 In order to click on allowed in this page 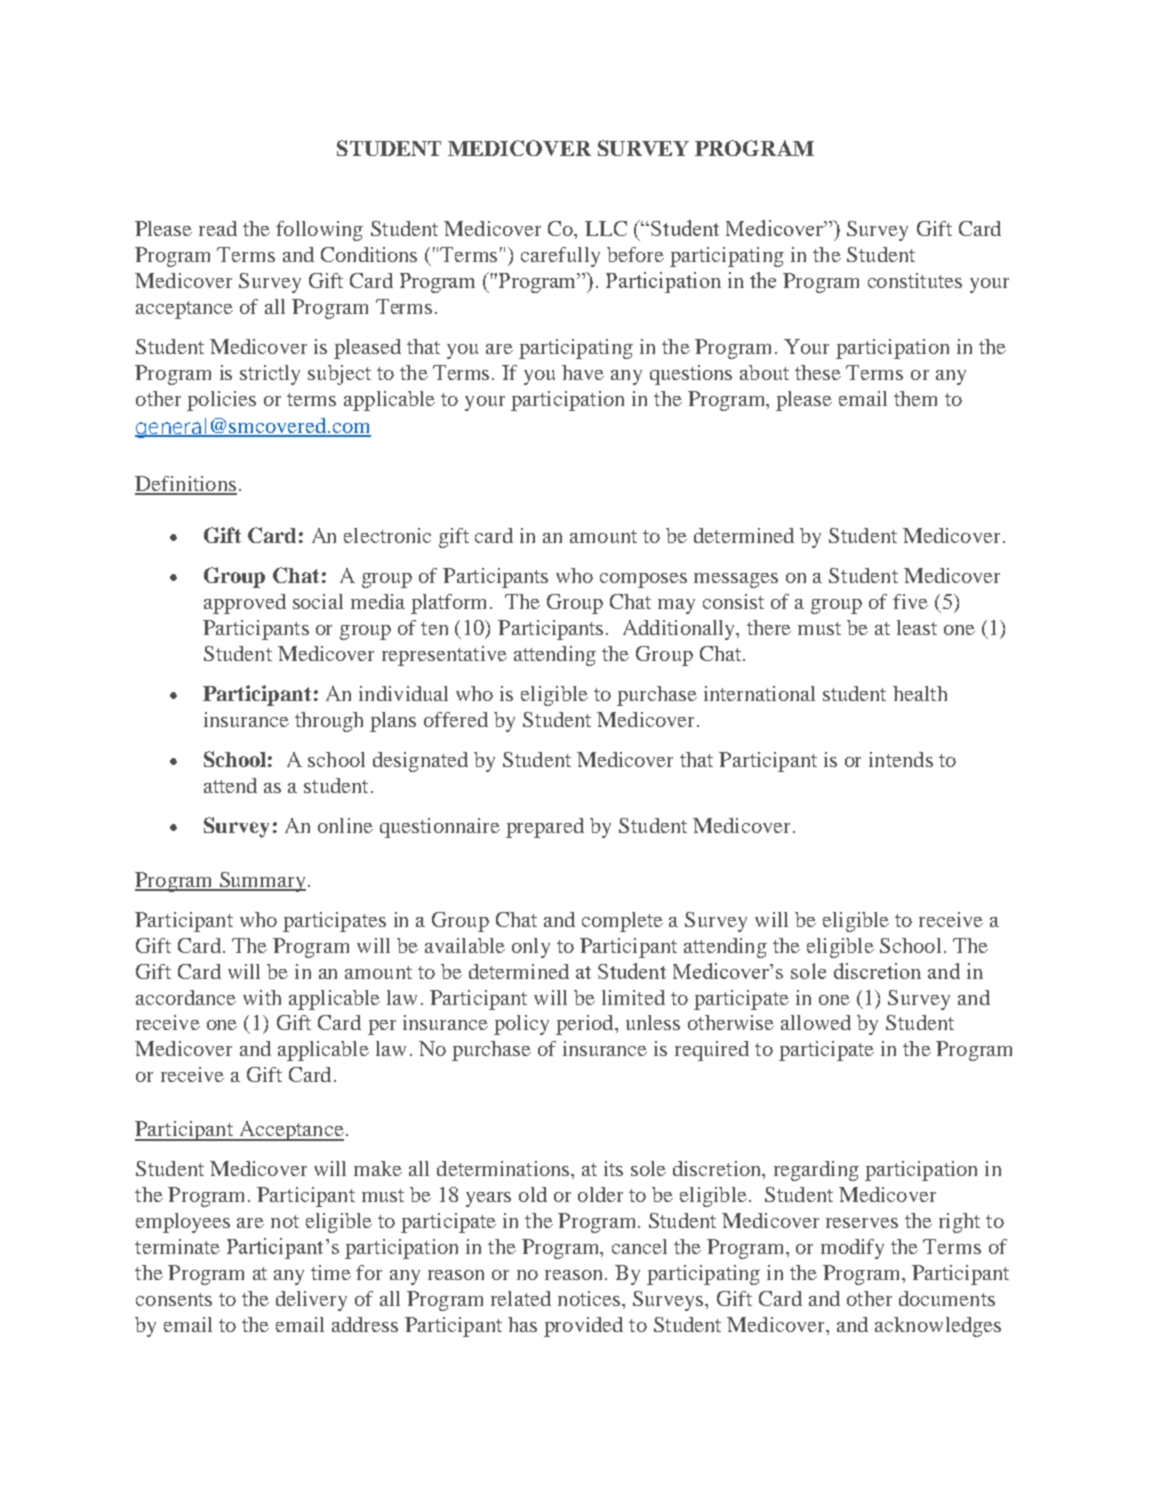, I will do `click(816, 1022)`.
